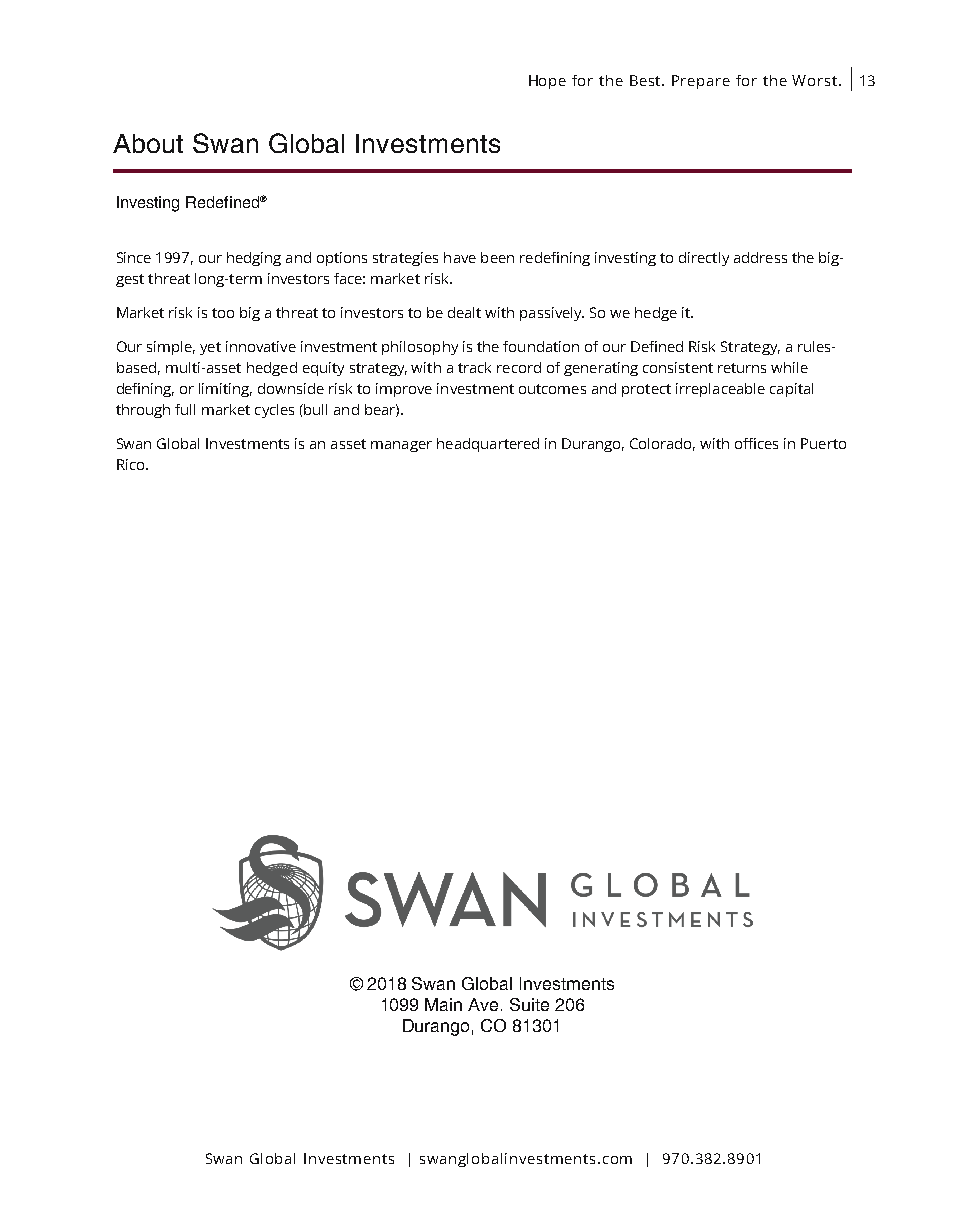 The width and height of the screenshot is (964, 1232). What do you see at coordinates (529, 1004) in the screenshot?
I see `Suite` at bounding box center [529, 1004].
